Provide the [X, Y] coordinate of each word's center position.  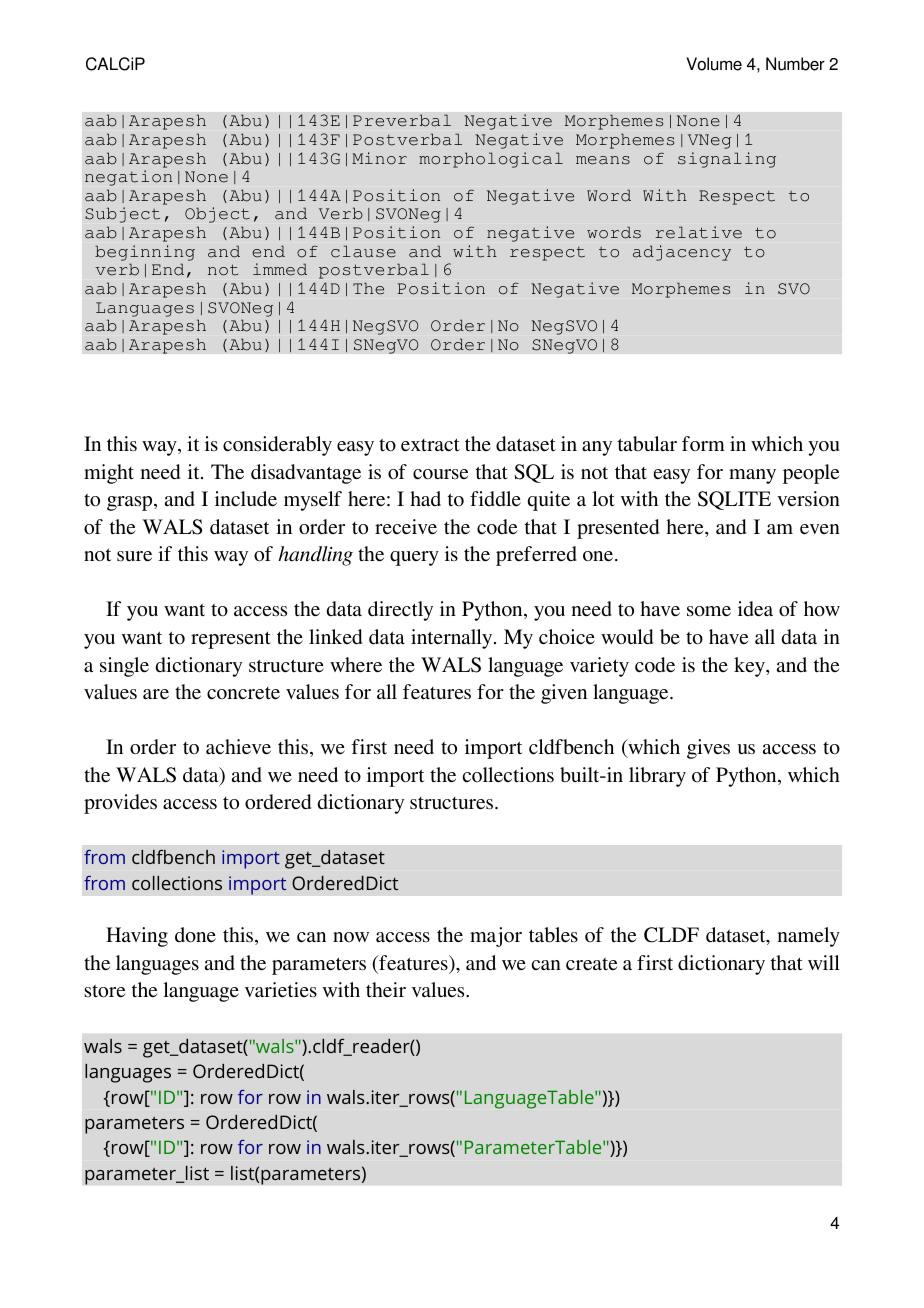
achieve [238, 746]
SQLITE [734, 500]
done [195, 935]
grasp [131, 503]
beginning [145, 253]
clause [363, 251]
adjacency [682, 253]
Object [217, 215]
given [564, 694]
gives [708, 749]
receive [406, 526]
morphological [491, 160]
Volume [714, 64]
